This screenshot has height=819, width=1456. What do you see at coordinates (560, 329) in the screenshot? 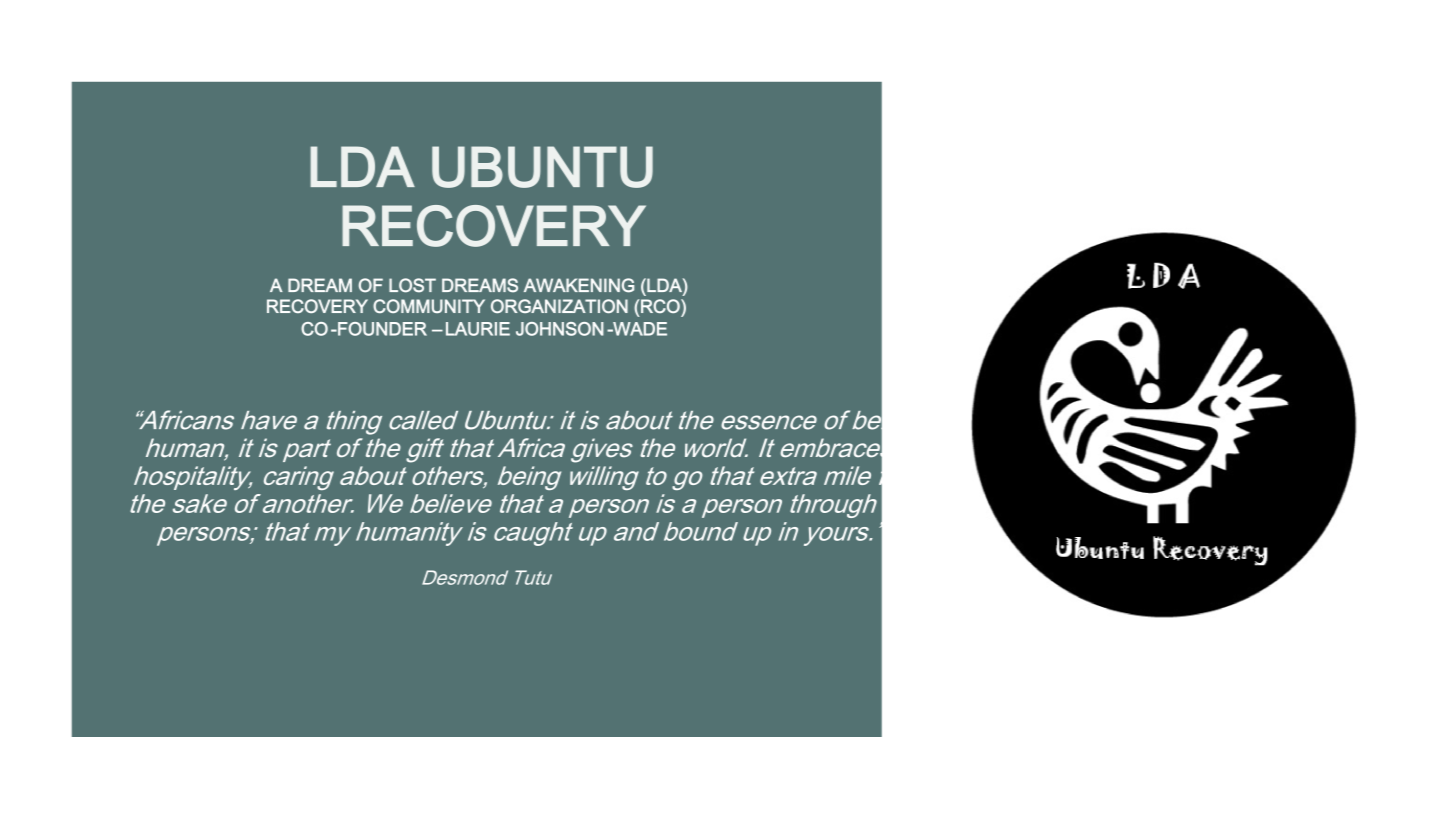
I see `JOHNSON` at bounding box center [560, 329].
